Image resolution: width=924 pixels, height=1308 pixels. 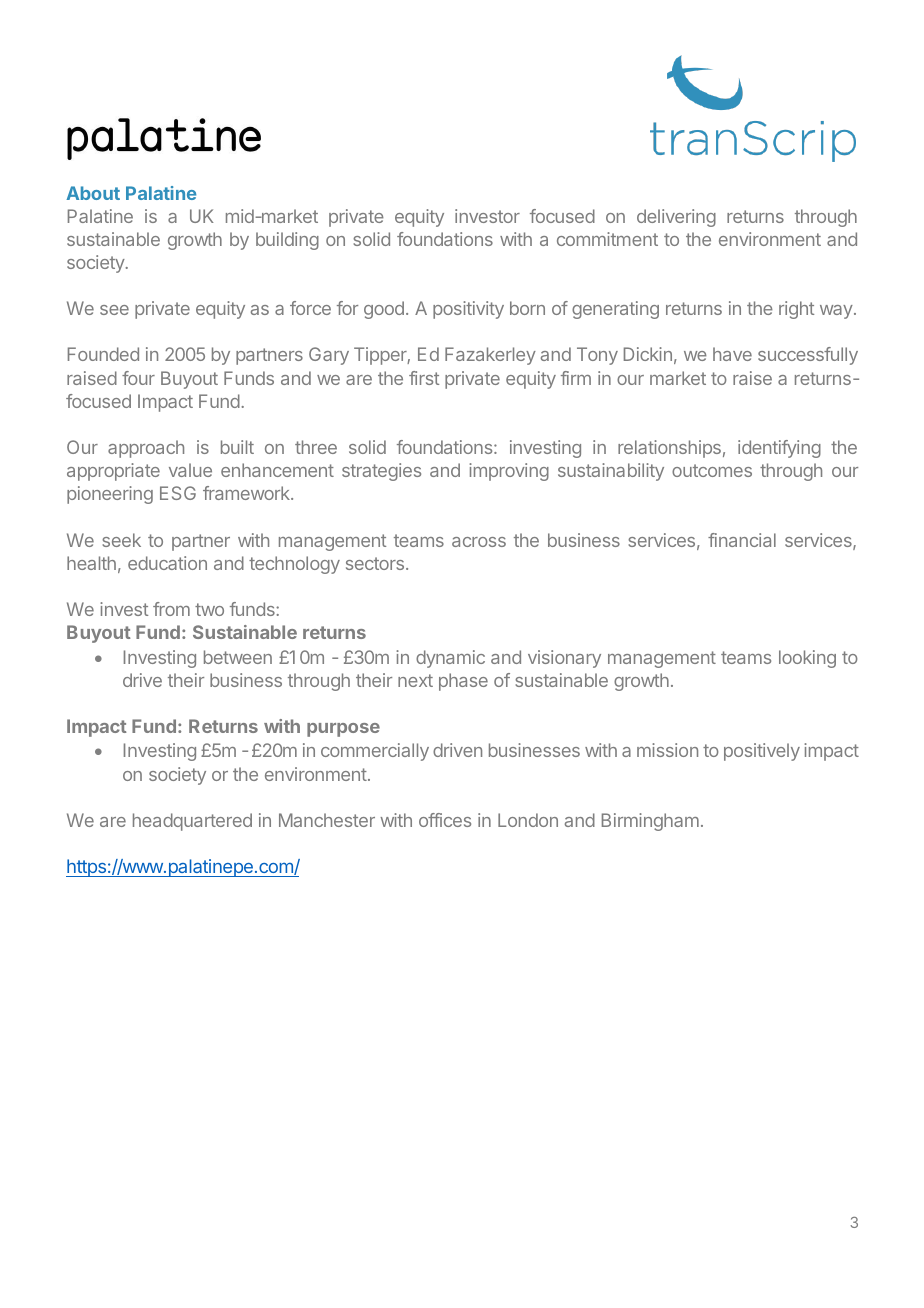 I want to click on across, so click(x=479, y=542).
